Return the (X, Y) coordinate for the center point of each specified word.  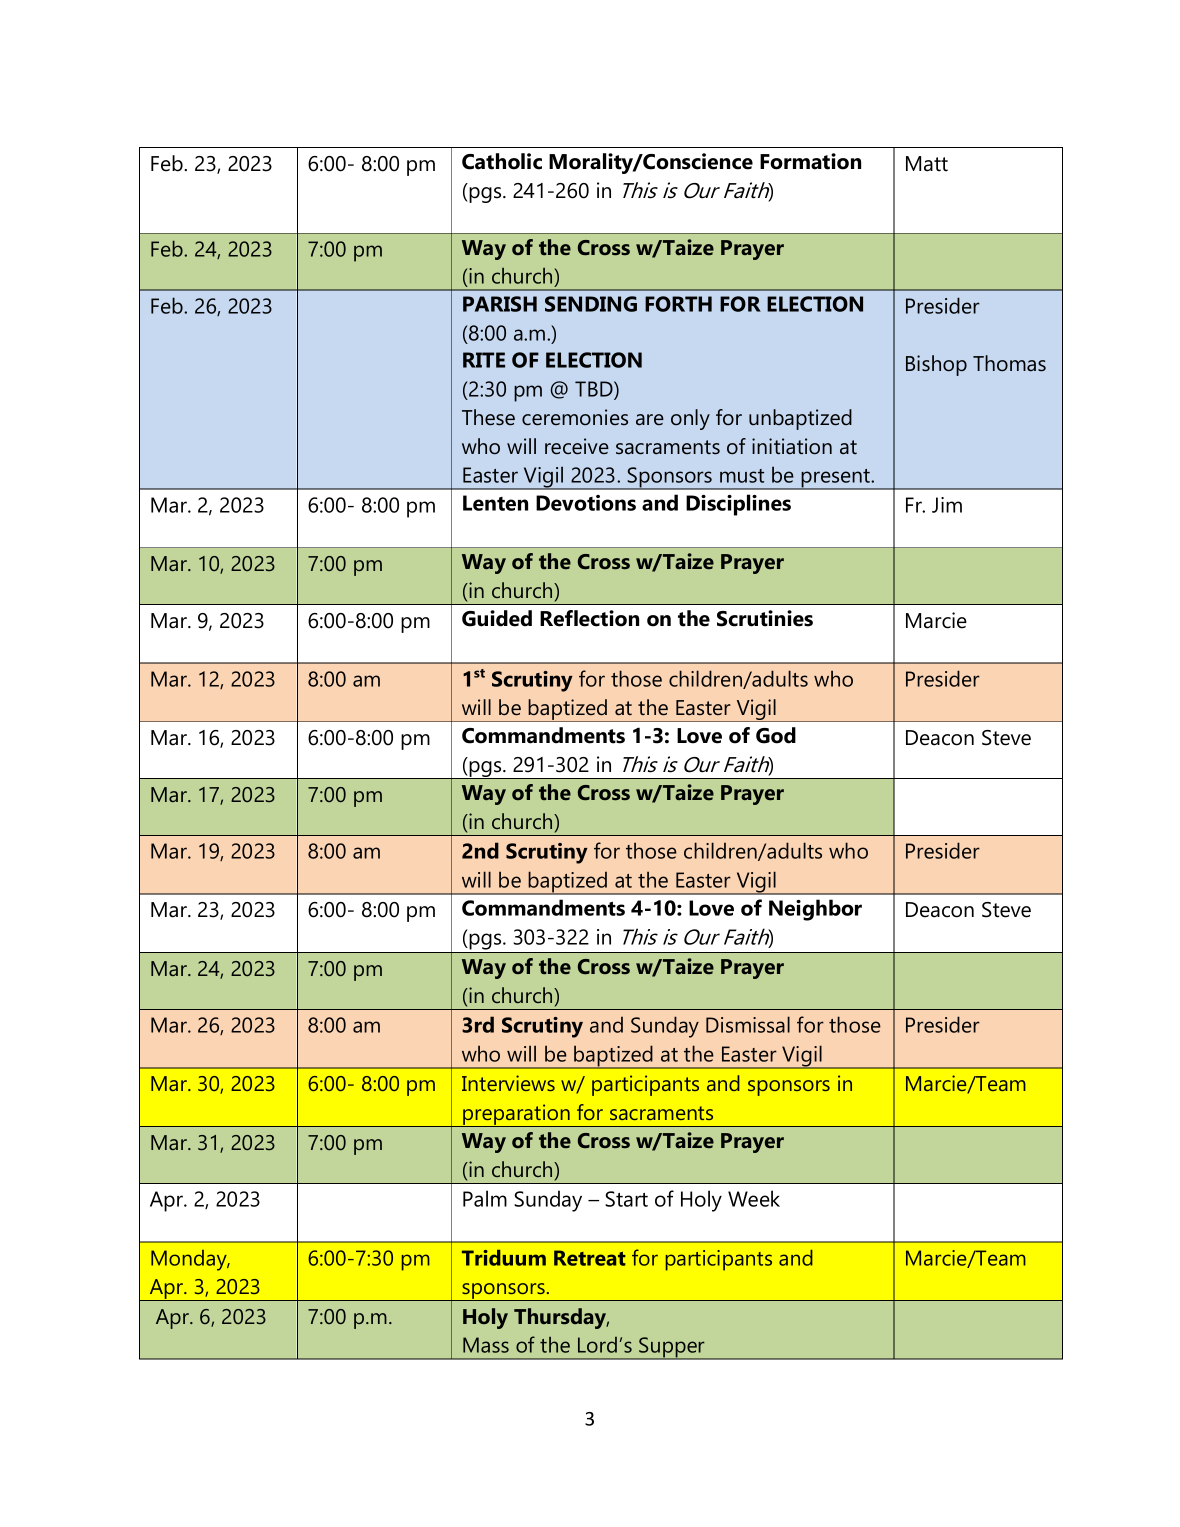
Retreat (590, 1258)
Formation (810, 161)
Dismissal (748, 1024)
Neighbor (815, 910)
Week (754, 1198)
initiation (792, 446)
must (742, 476)
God (776, 735)
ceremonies (575, 417)
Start (626, 1199)
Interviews (508, 1083)
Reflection (589, 618)
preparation (516, 1115)
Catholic (502, 161)
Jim (947, 505)
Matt (927, 164)
